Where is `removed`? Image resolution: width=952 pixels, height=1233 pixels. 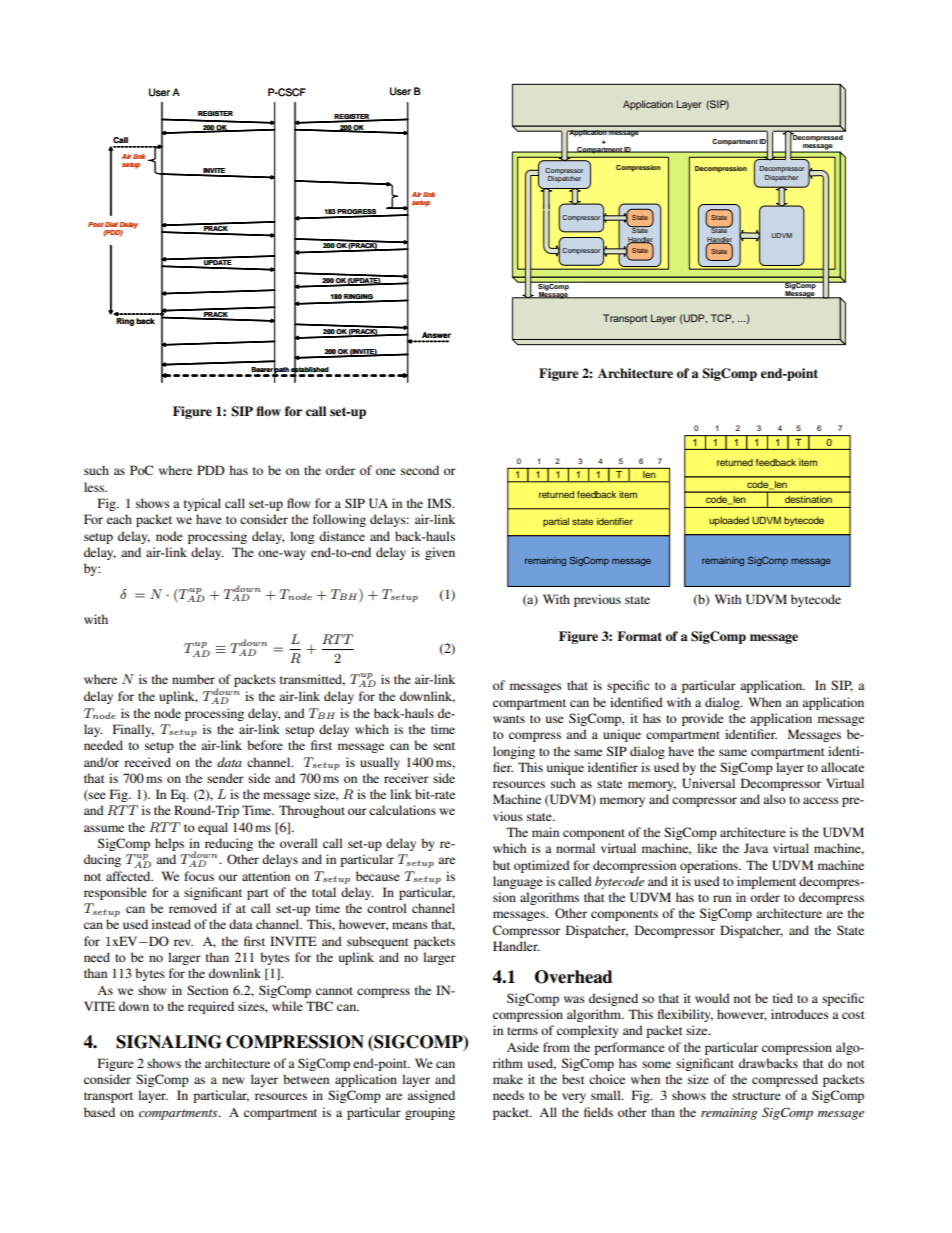 removed is located at coordinates (193, 908).
